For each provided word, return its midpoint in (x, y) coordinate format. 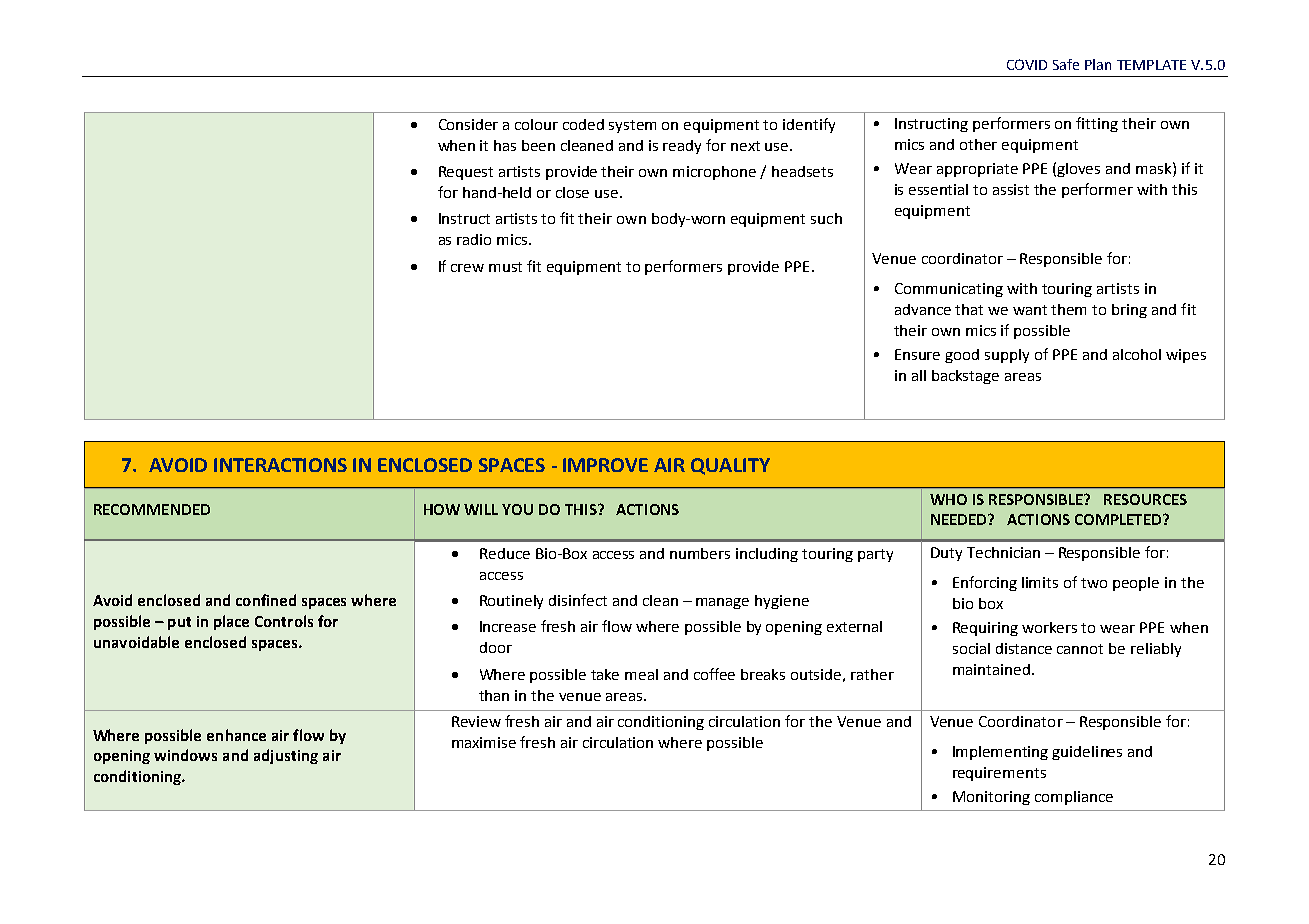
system (632, 126)
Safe (1066, 64)
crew (467, 268)
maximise (484, 742)
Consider (468, 124)
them (1068, 309)
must (505, 267)
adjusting (286, 756)
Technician (1003, 552)
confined (266, 600)
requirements (999, 774)
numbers (700, 553)
